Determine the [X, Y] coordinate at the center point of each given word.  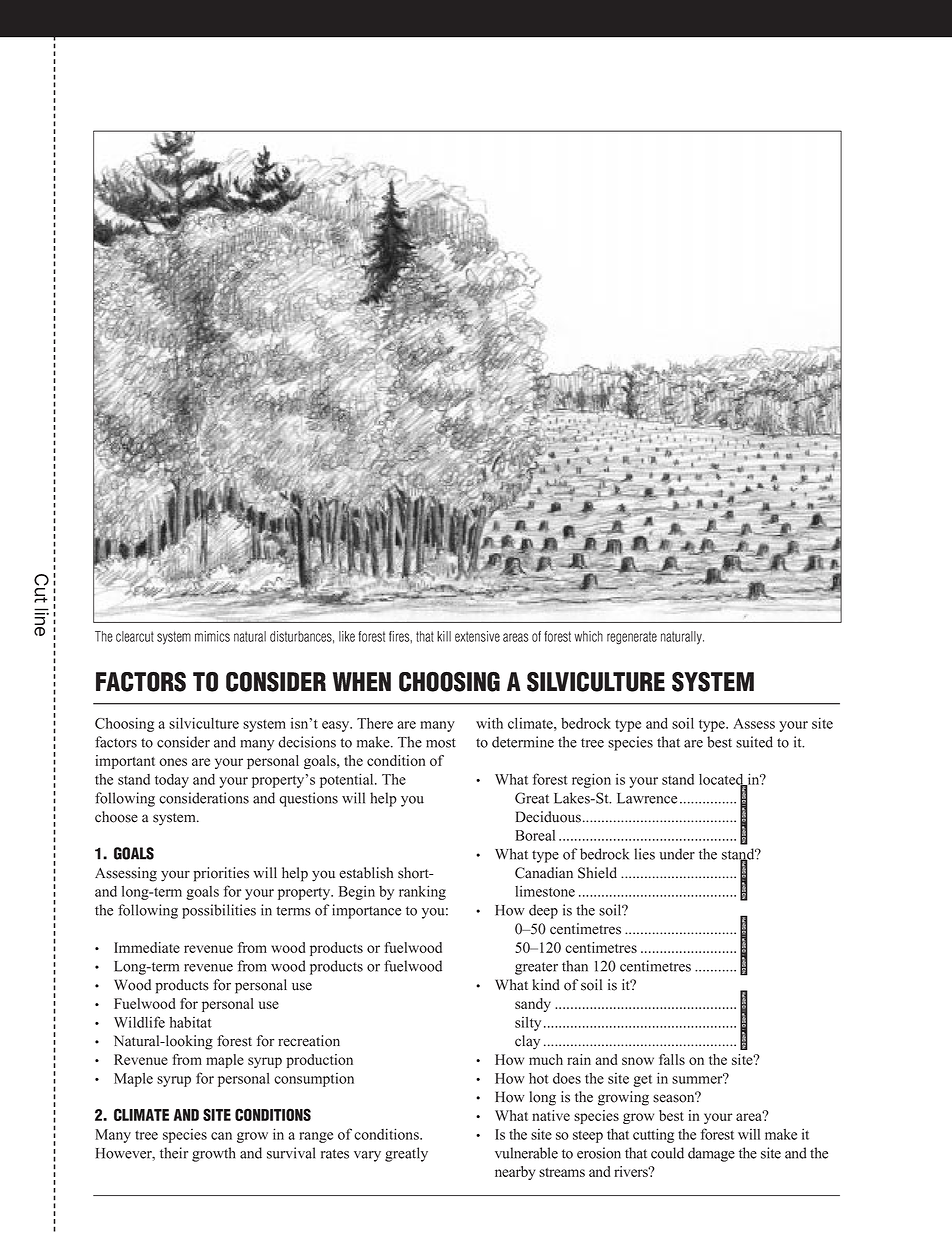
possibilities [219, 911]
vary [367, 1156]
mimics [212, 636]
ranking [422, 892]
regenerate [632, 638]
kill [444, 636]
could [667, 1153]
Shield [597, 873]
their [174, 1153]
